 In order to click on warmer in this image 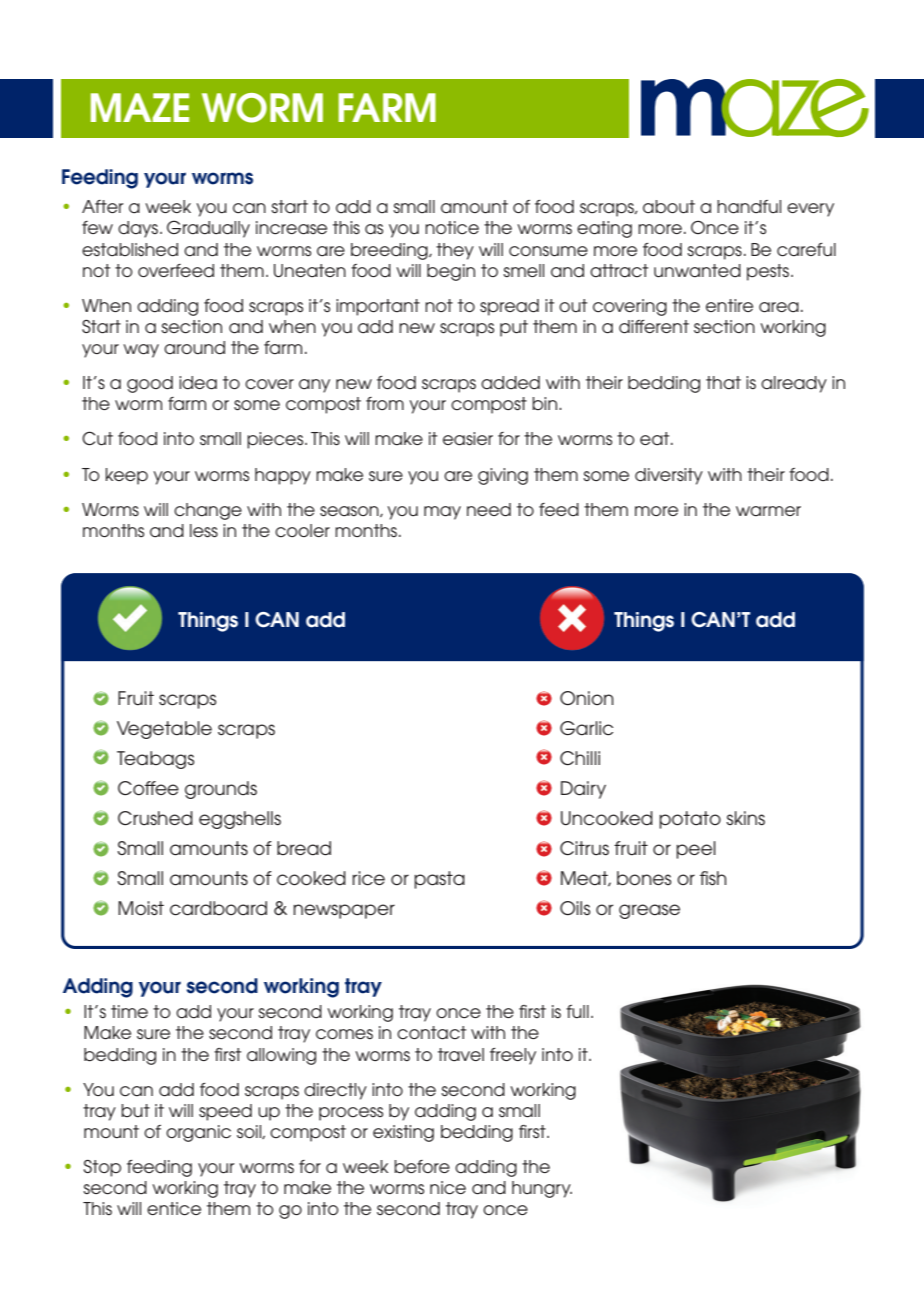, I will do `click(768, 511)`.
